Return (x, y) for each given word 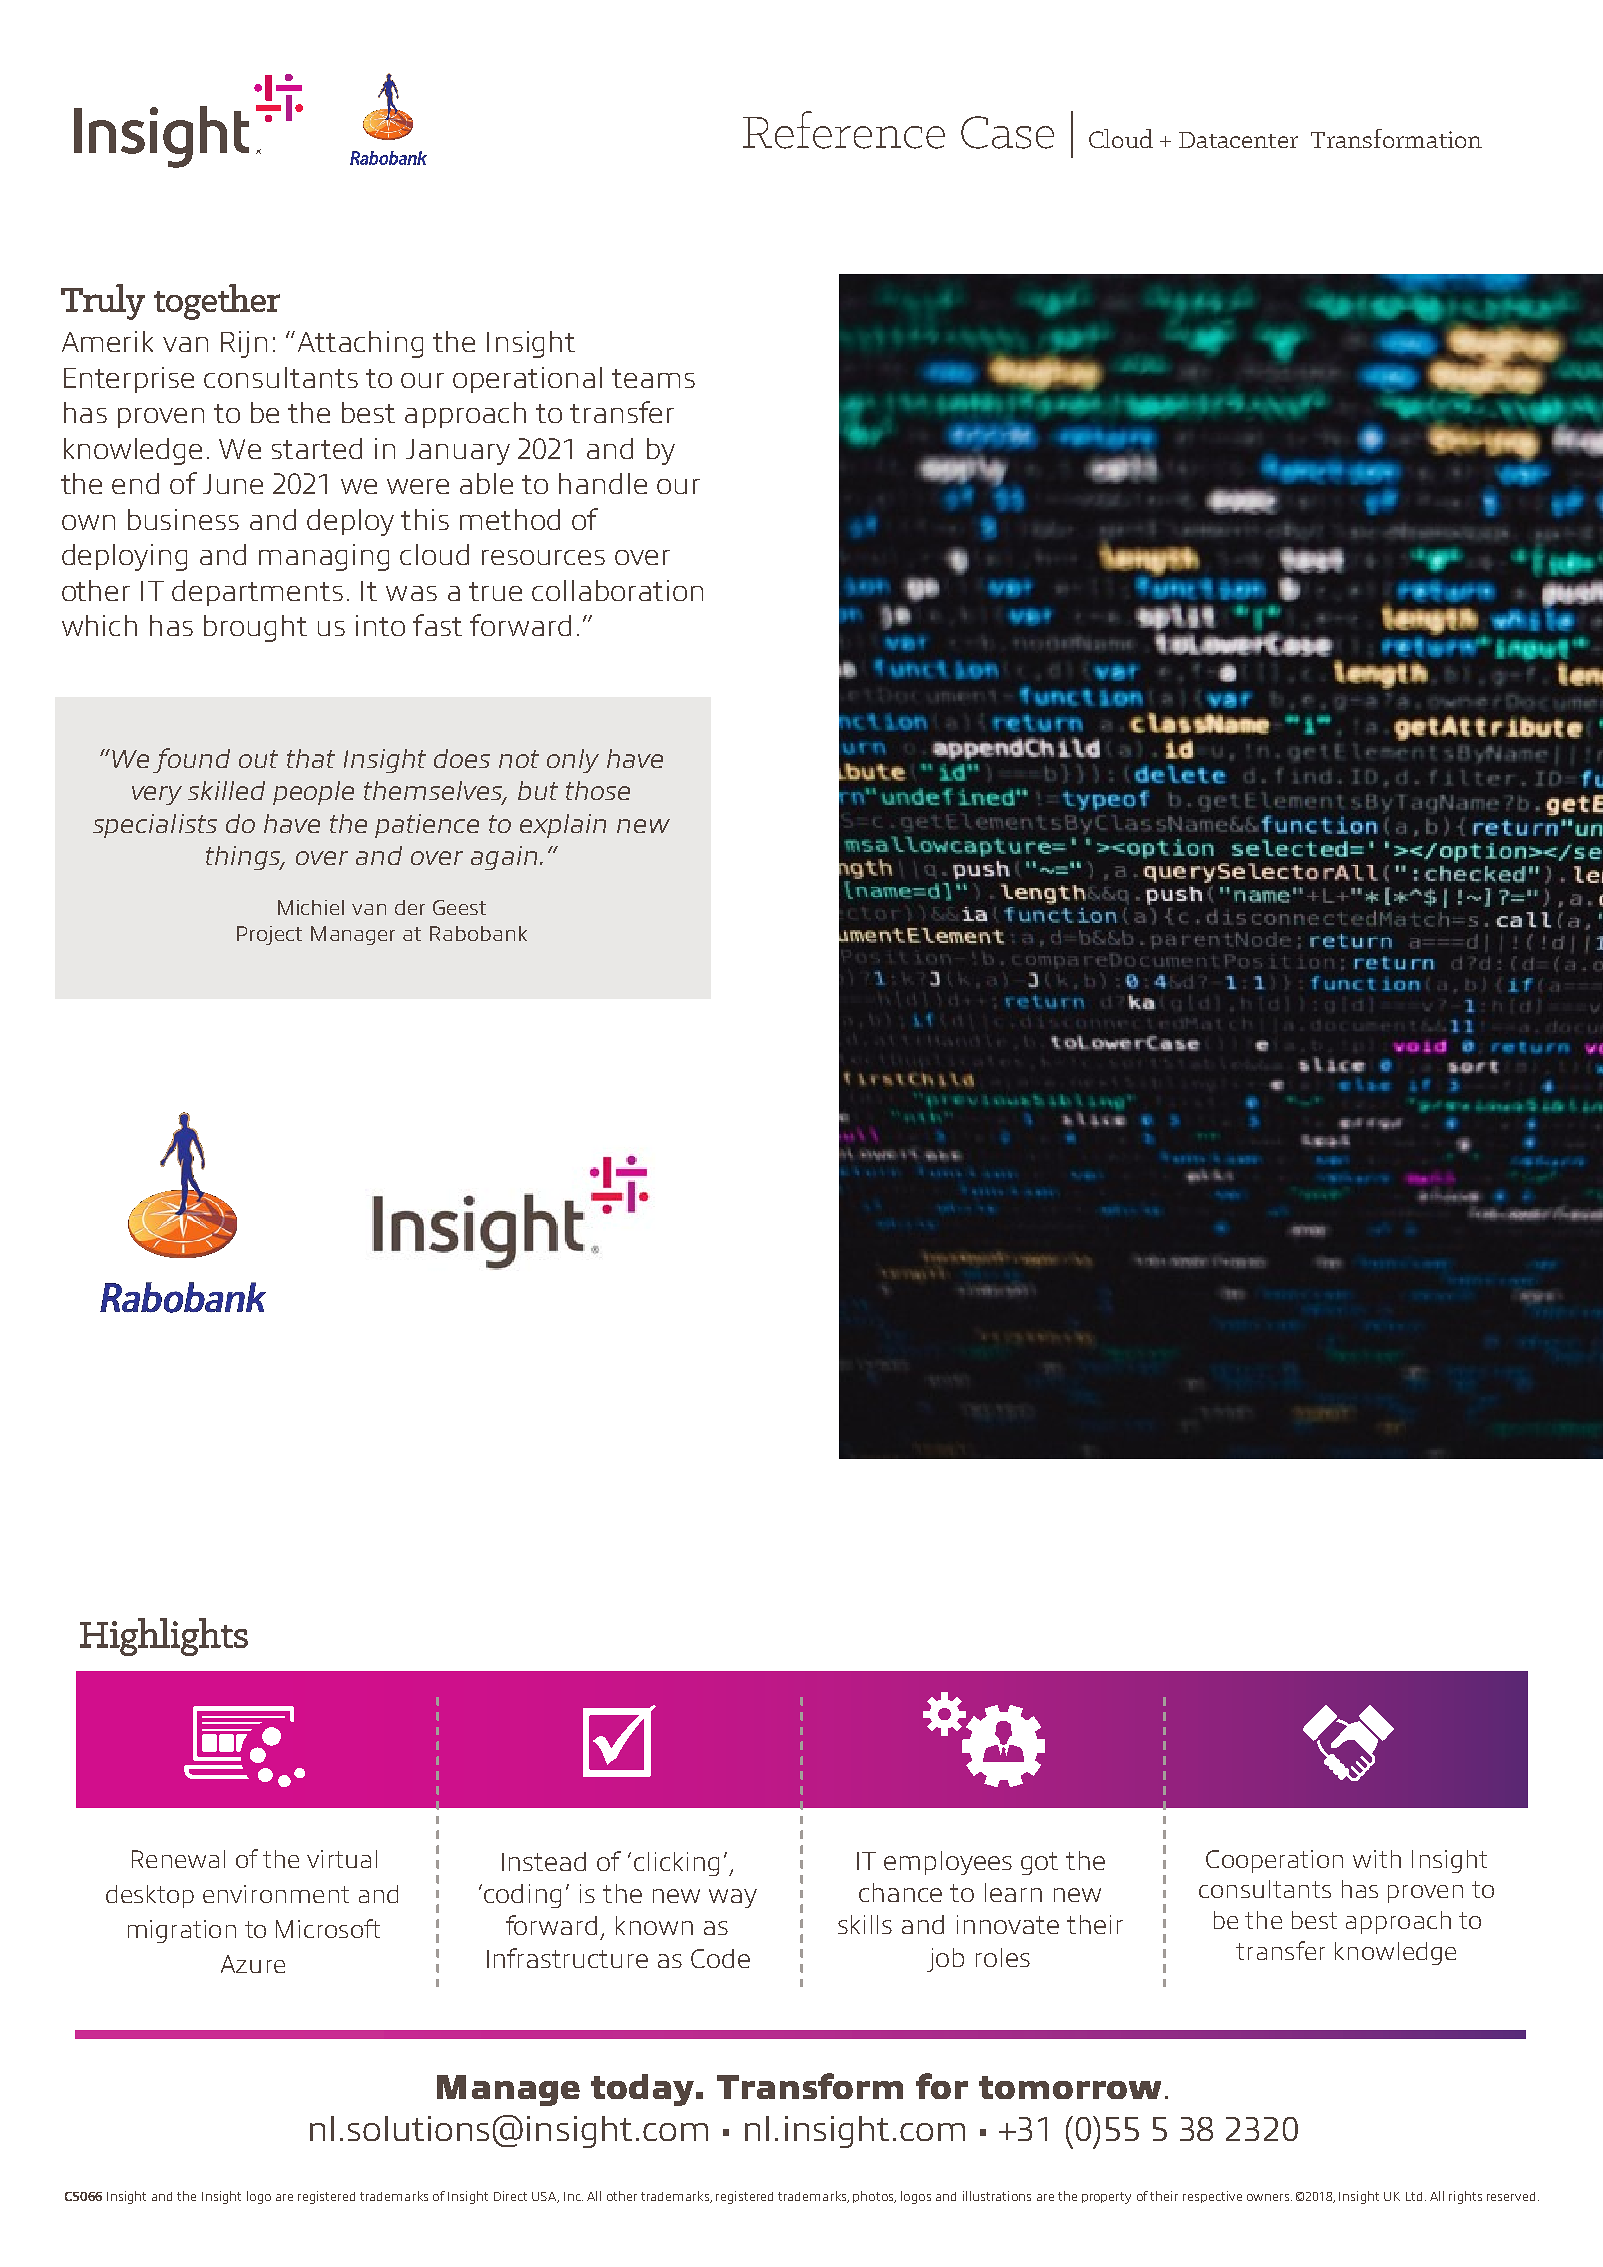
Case (1007, 132)
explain (563, 826)
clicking (676, 1864)
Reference (844, 130)
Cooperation (1274, 1861)
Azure (253, 1964)
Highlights (164, 1637)
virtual (342, 1859)
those (598, 790)
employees (948, 1863)
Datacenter (1238, 140)
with (1377, 1859)
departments (257, 593)
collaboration (617, 590)
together (217, 302)
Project (269, 935)
